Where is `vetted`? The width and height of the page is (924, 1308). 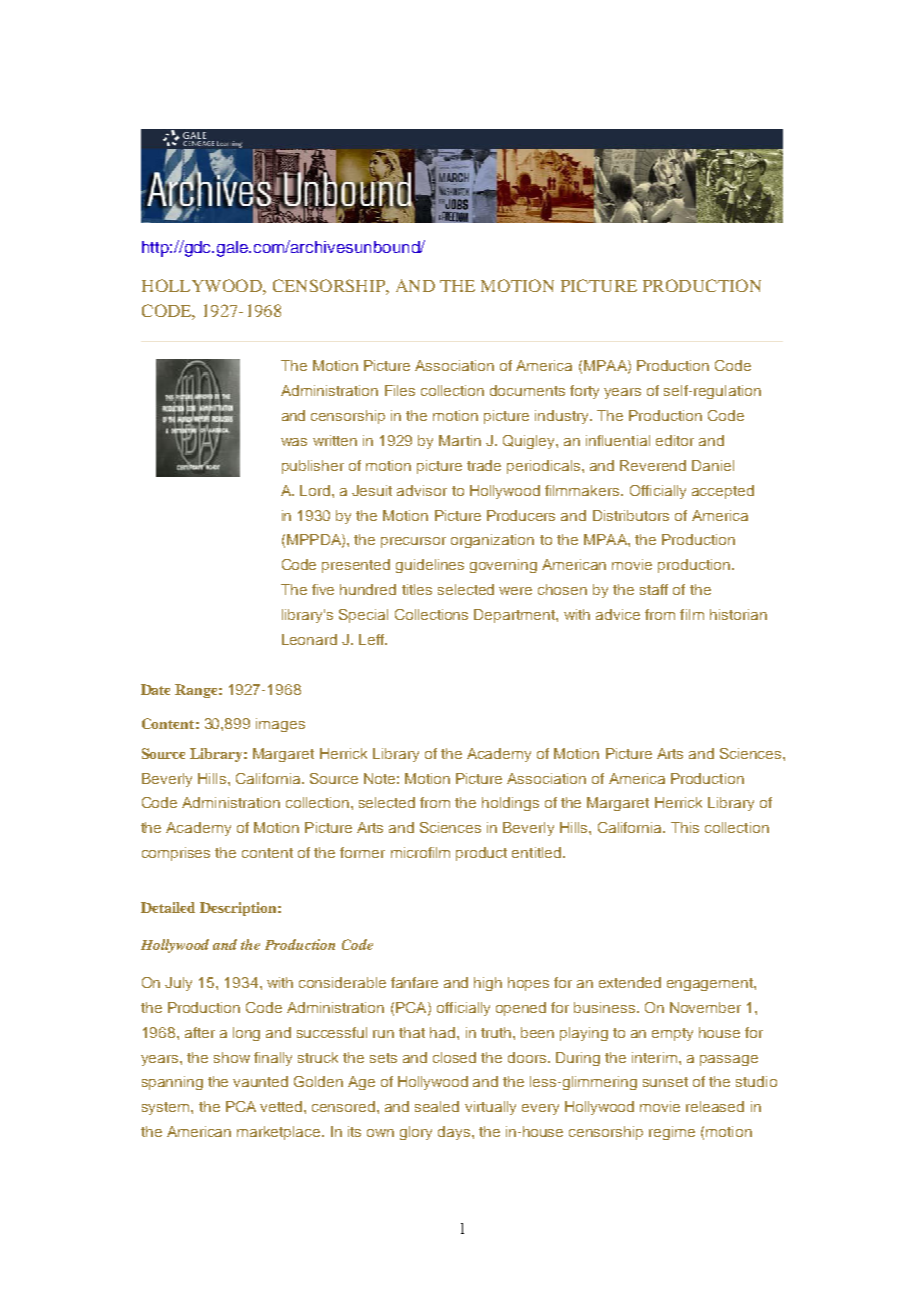 vetted is located at coordinates (282, 1106).
